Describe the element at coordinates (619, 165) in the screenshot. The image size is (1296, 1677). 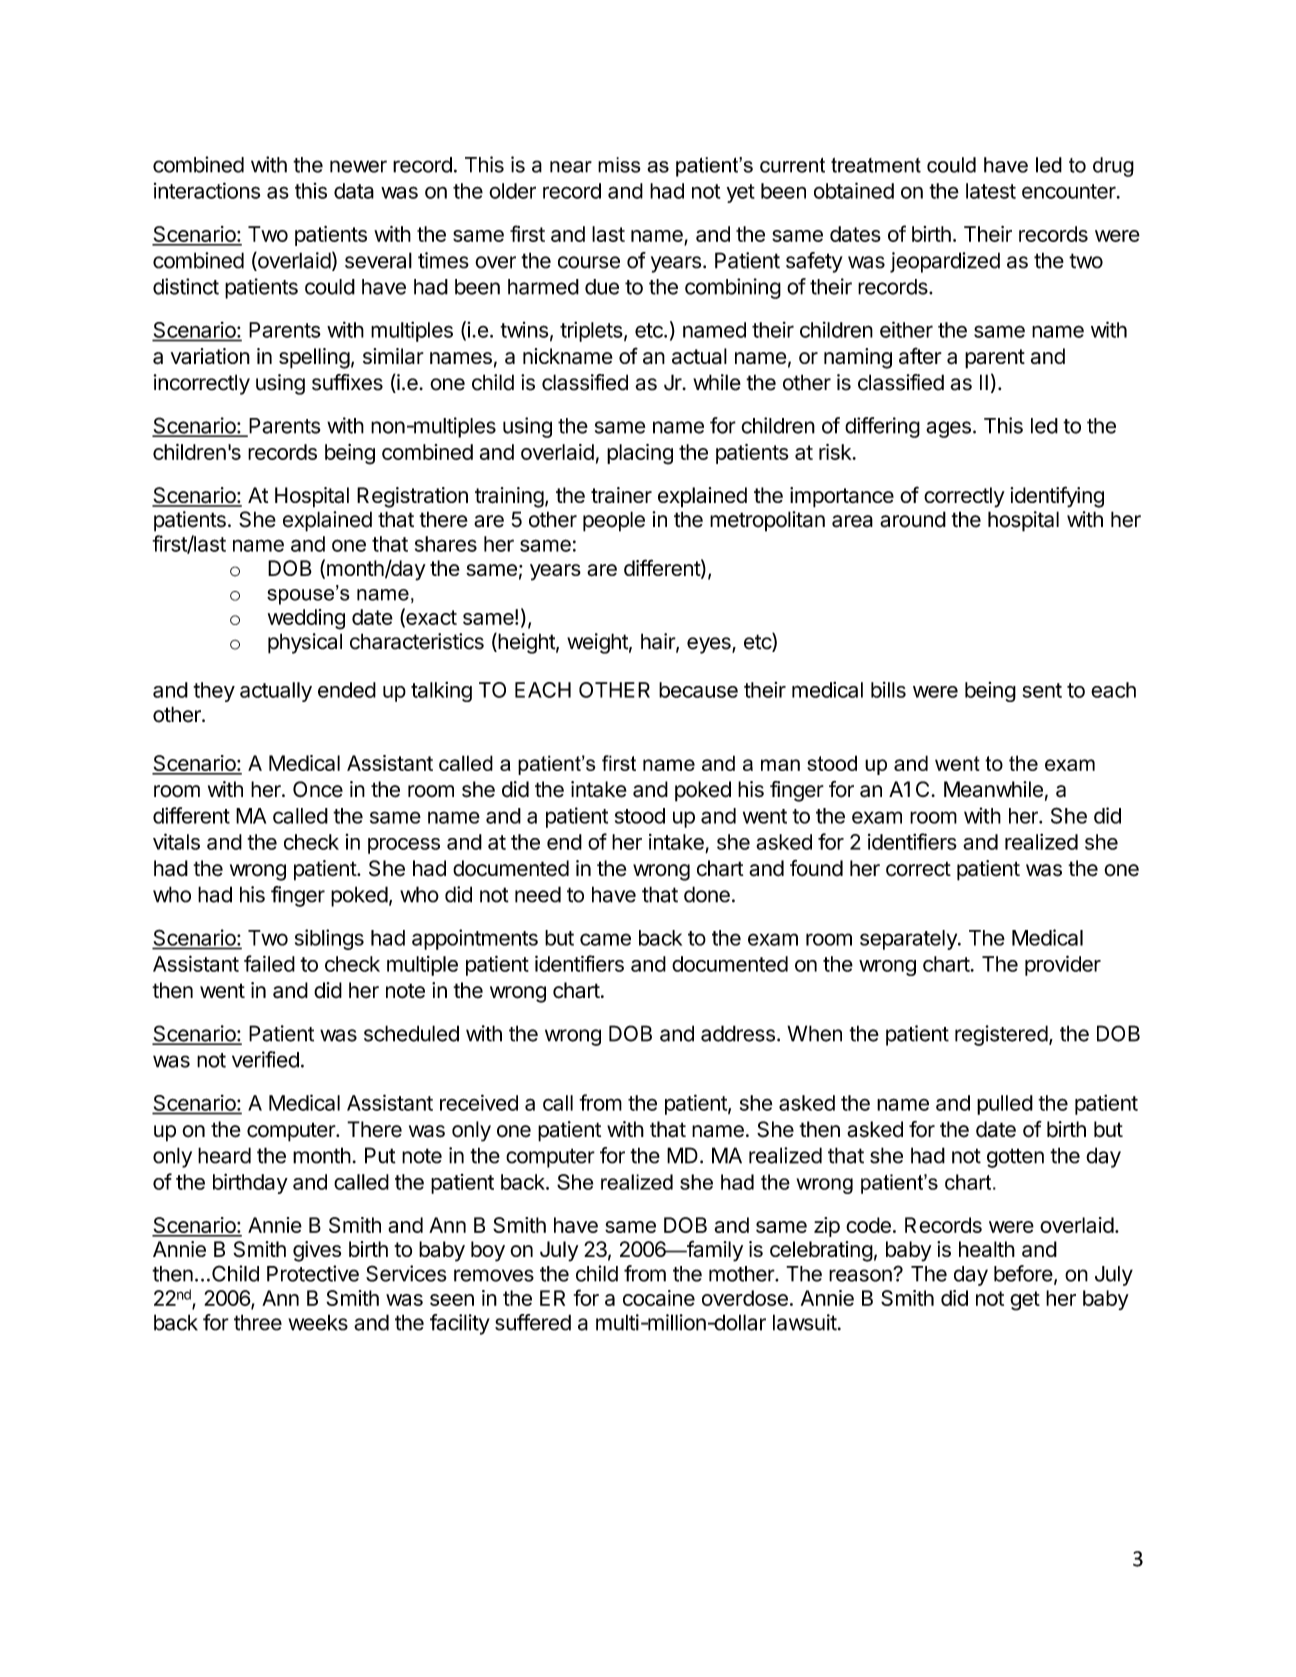
I see `miss` at that location.
